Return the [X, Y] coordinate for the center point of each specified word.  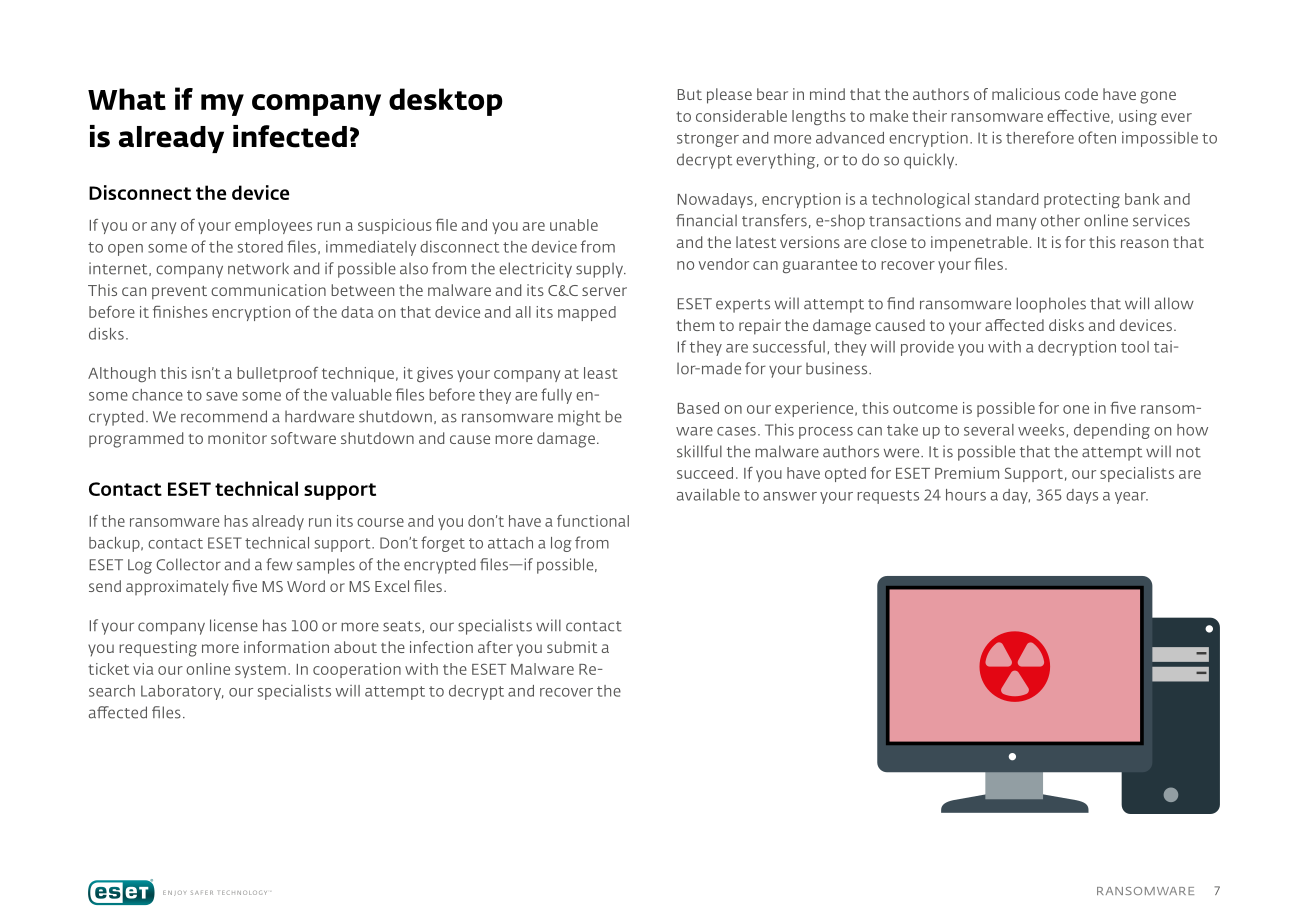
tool [1135, 347]
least [601, 373]
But [690, 94]
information [286, 647]
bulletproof [277, 374]
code [1081, 94]
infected [290, 136]
